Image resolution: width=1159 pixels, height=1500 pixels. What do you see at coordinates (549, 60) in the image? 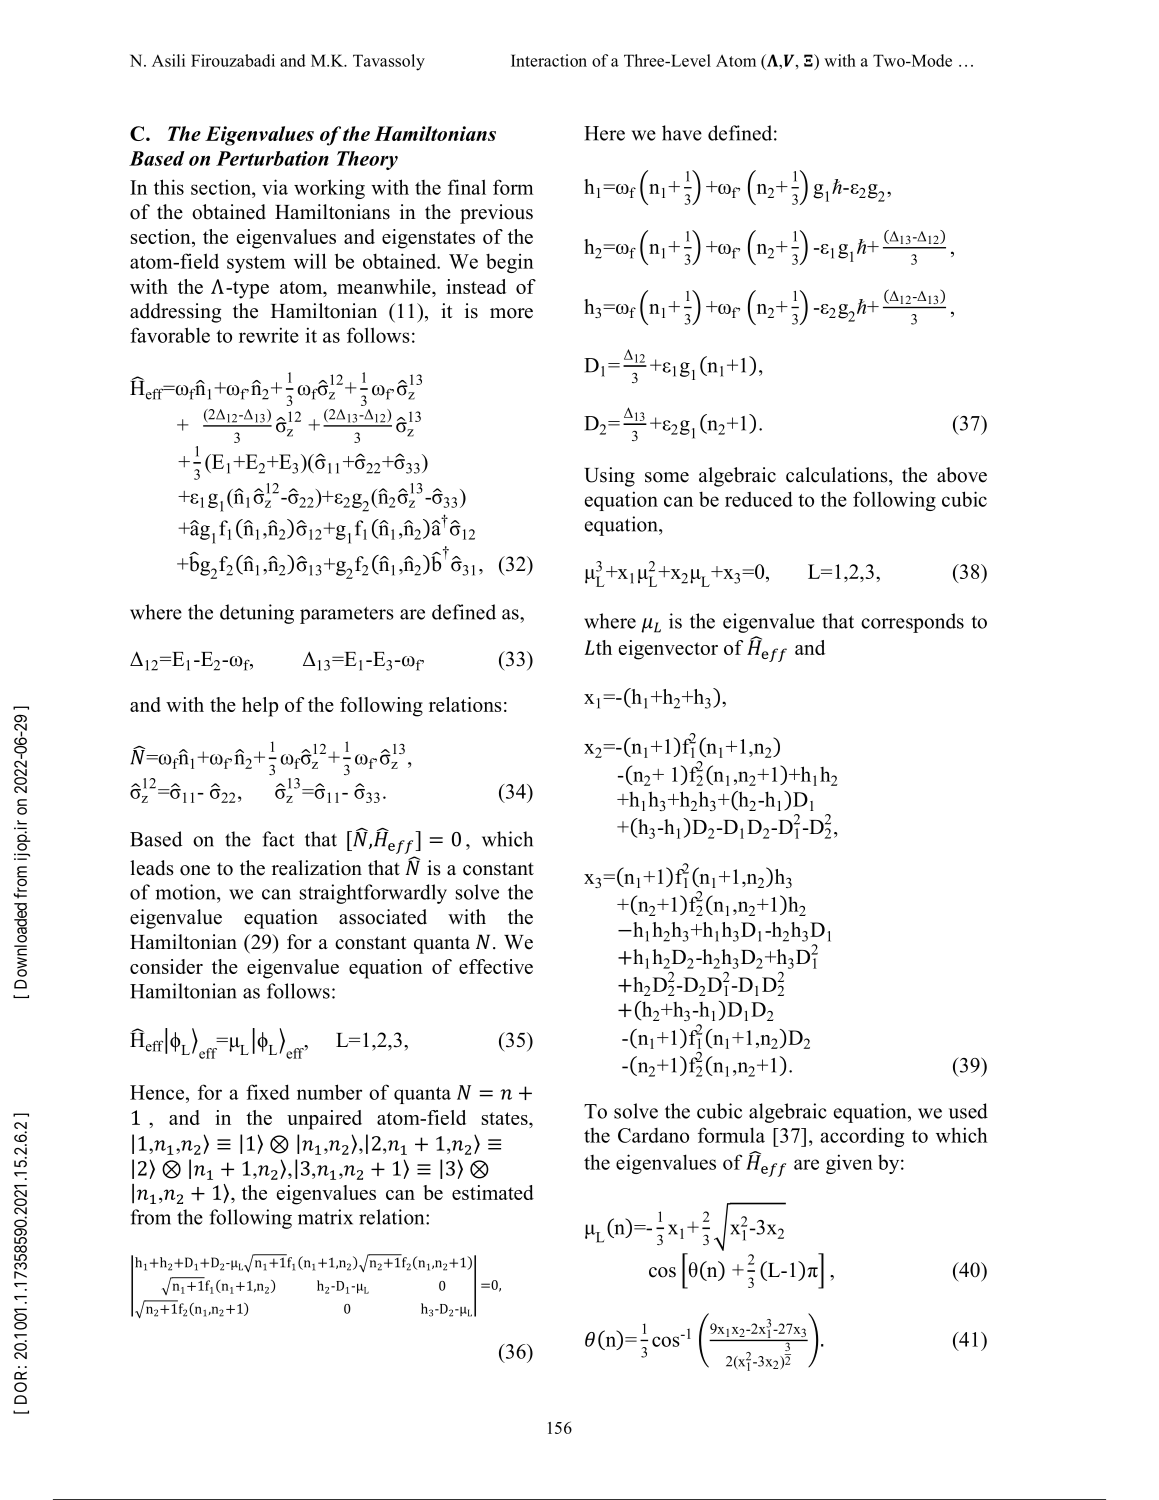
I see `Interaction` at bounding box center [549, 60].
